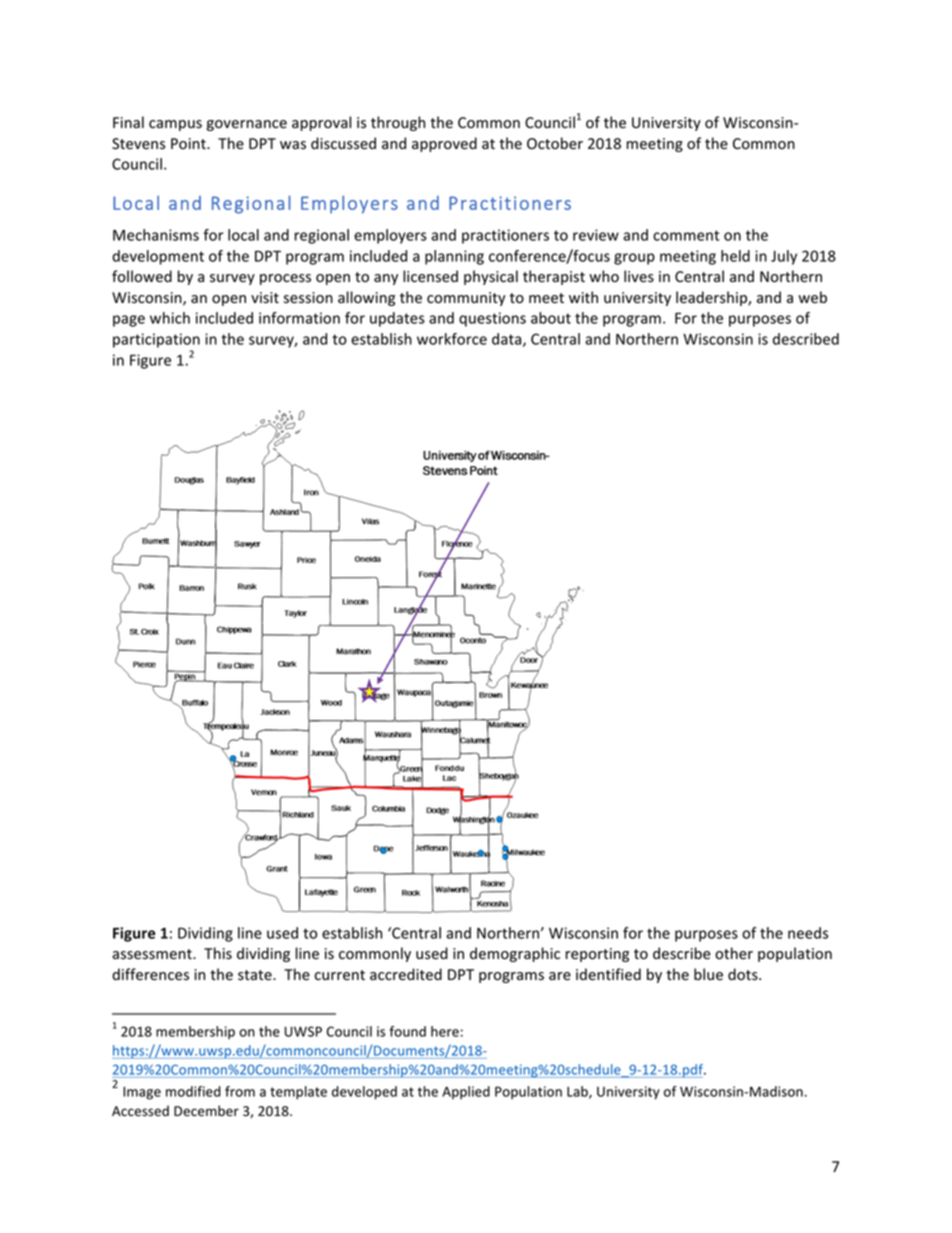 The image size is (952, 1233). What do you see at coordinates (686, 235) in the screenshot?
I see `comment` at bounding box center [686, 235].
